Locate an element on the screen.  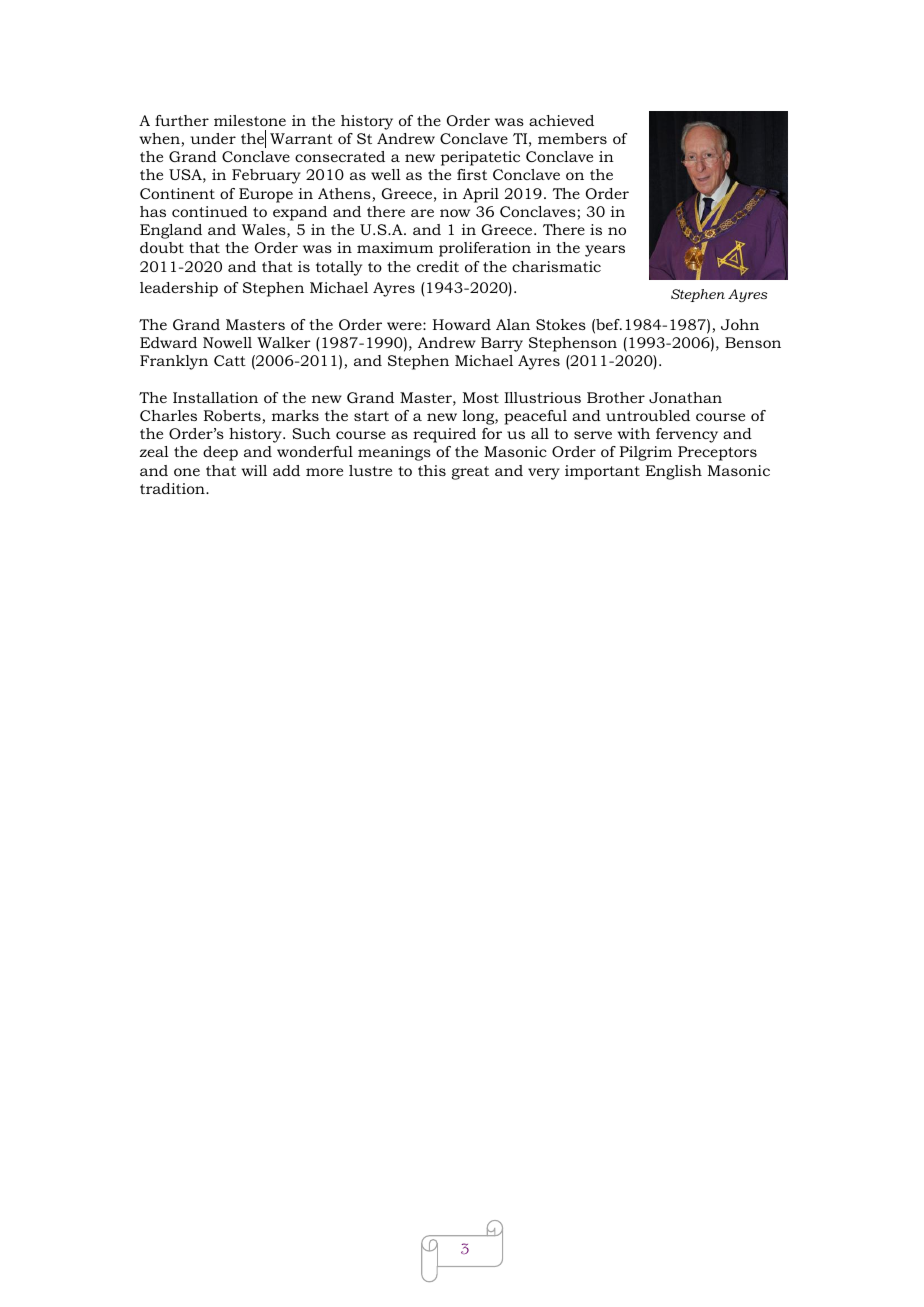
members is located at coordinates (572, 138).
